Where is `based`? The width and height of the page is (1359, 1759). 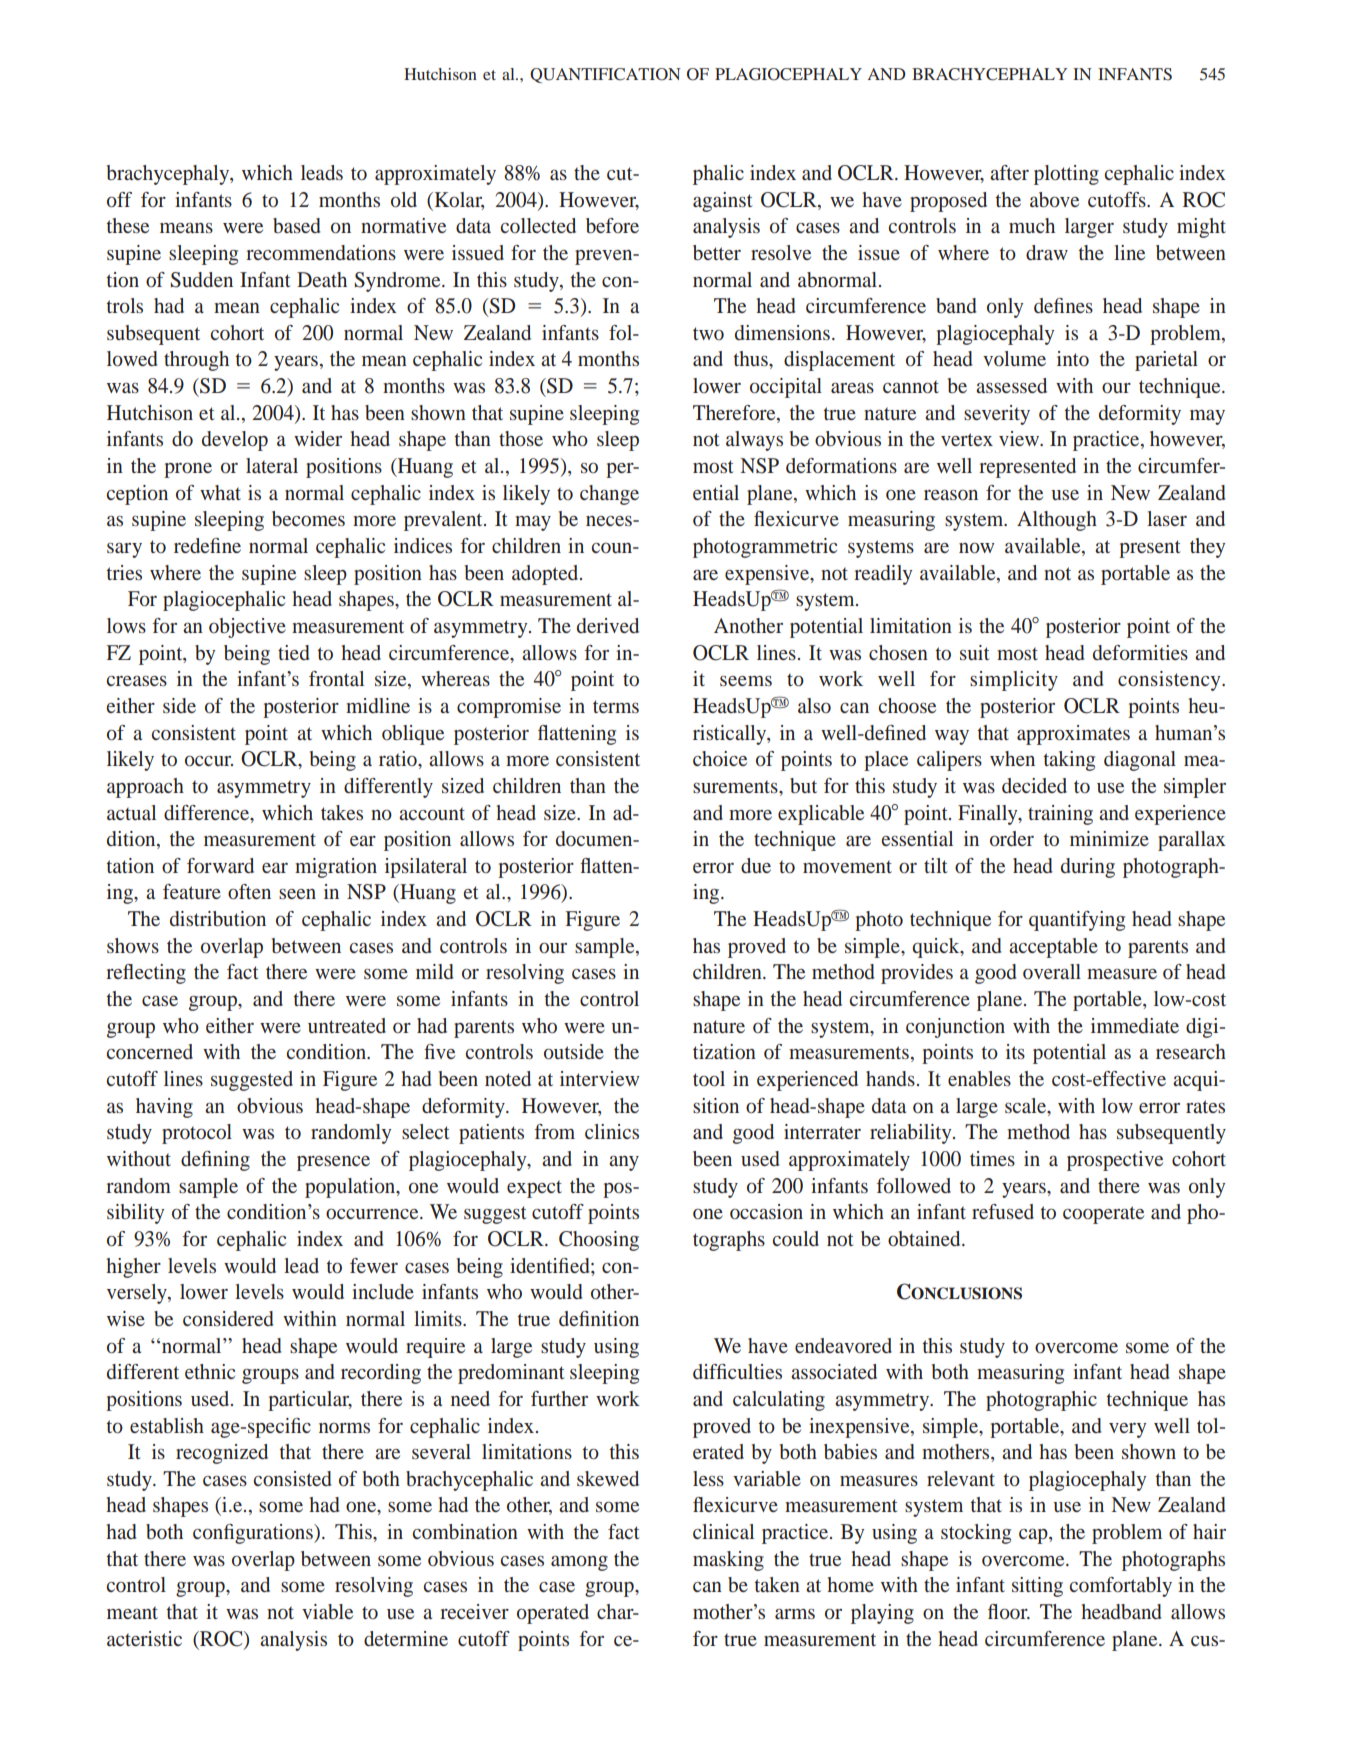 based is located at coordinates (297, 225).
